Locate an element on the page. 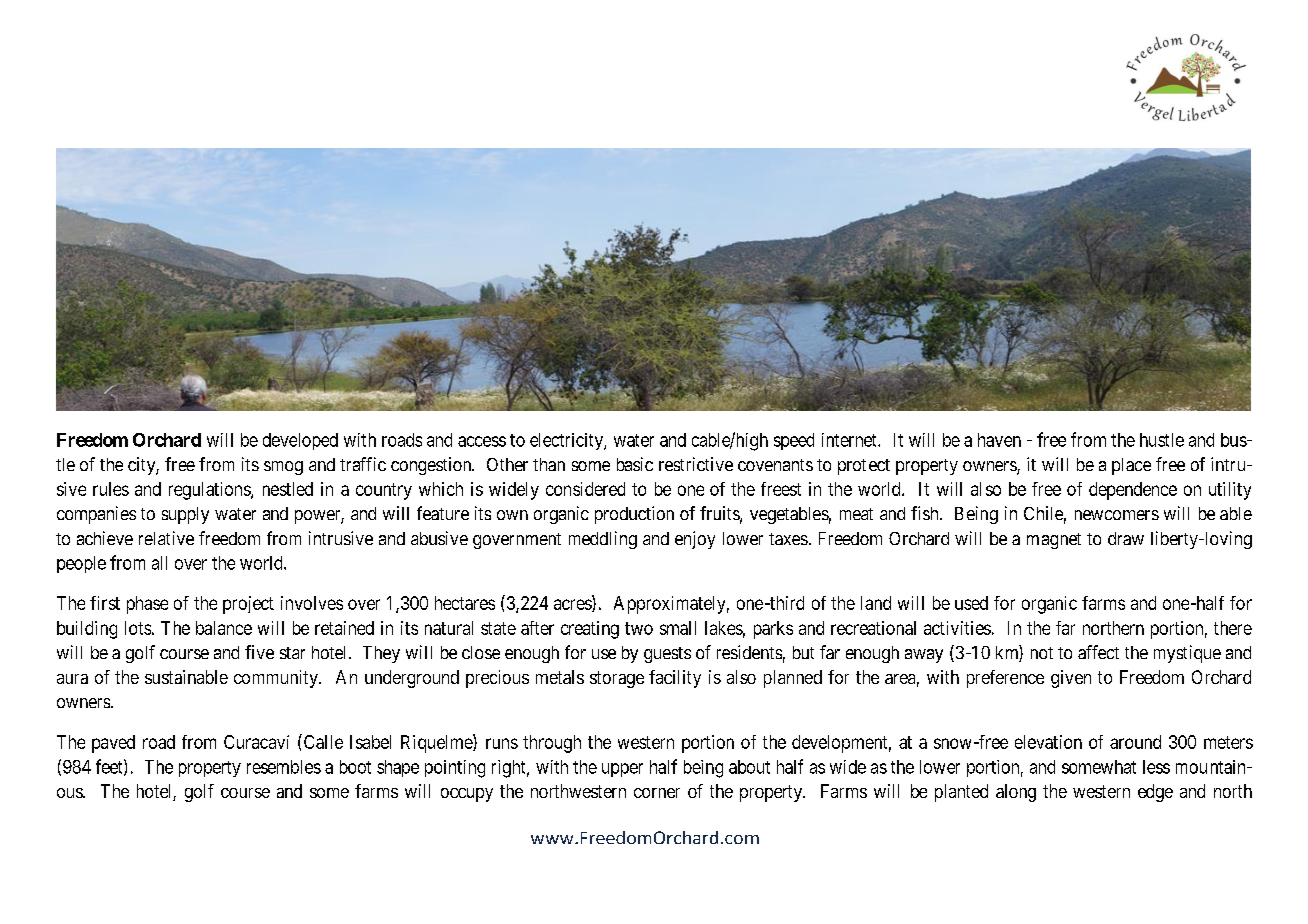  facility is located at coordinates (675, 679).
